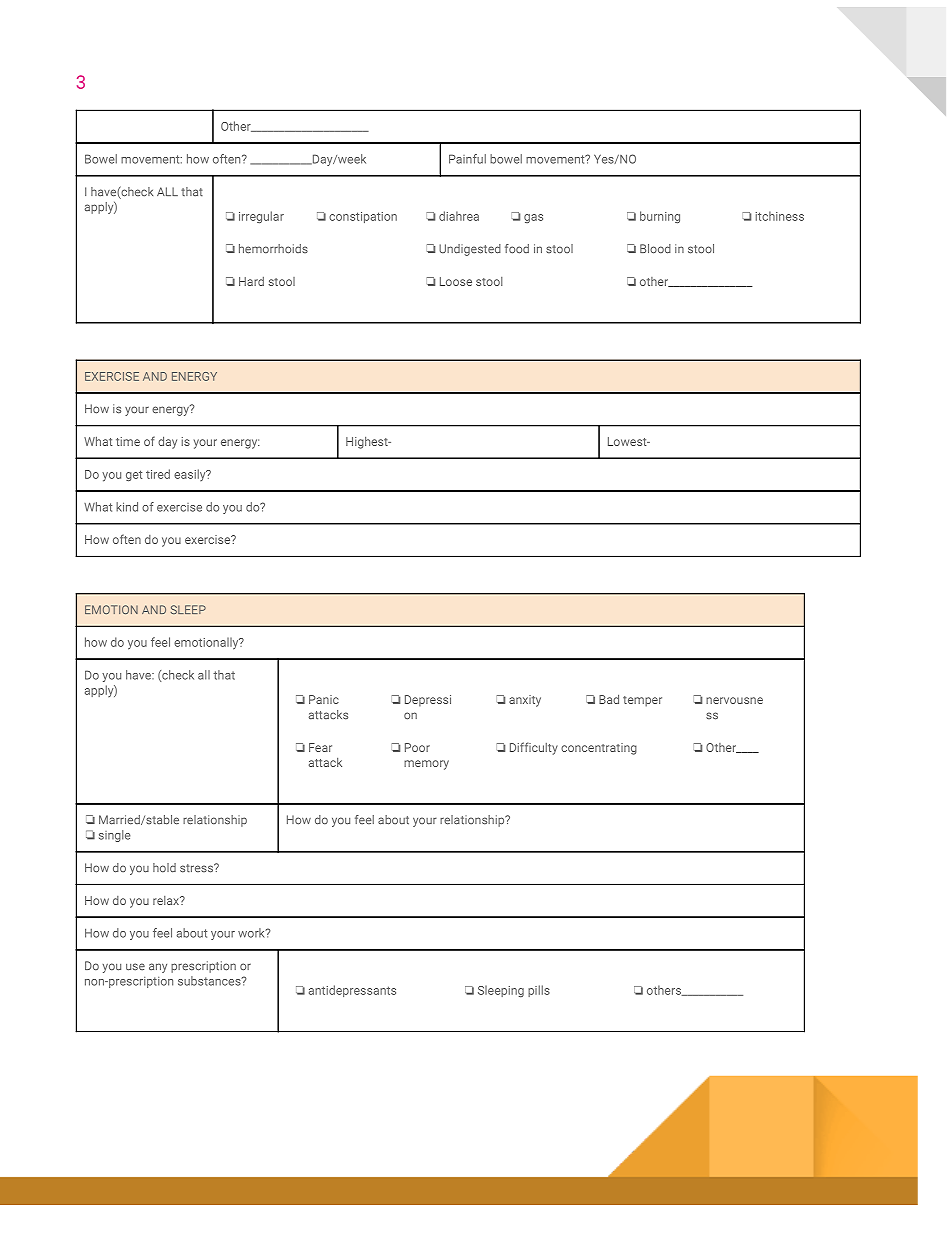  I want to click on time, so click(128, 441).
